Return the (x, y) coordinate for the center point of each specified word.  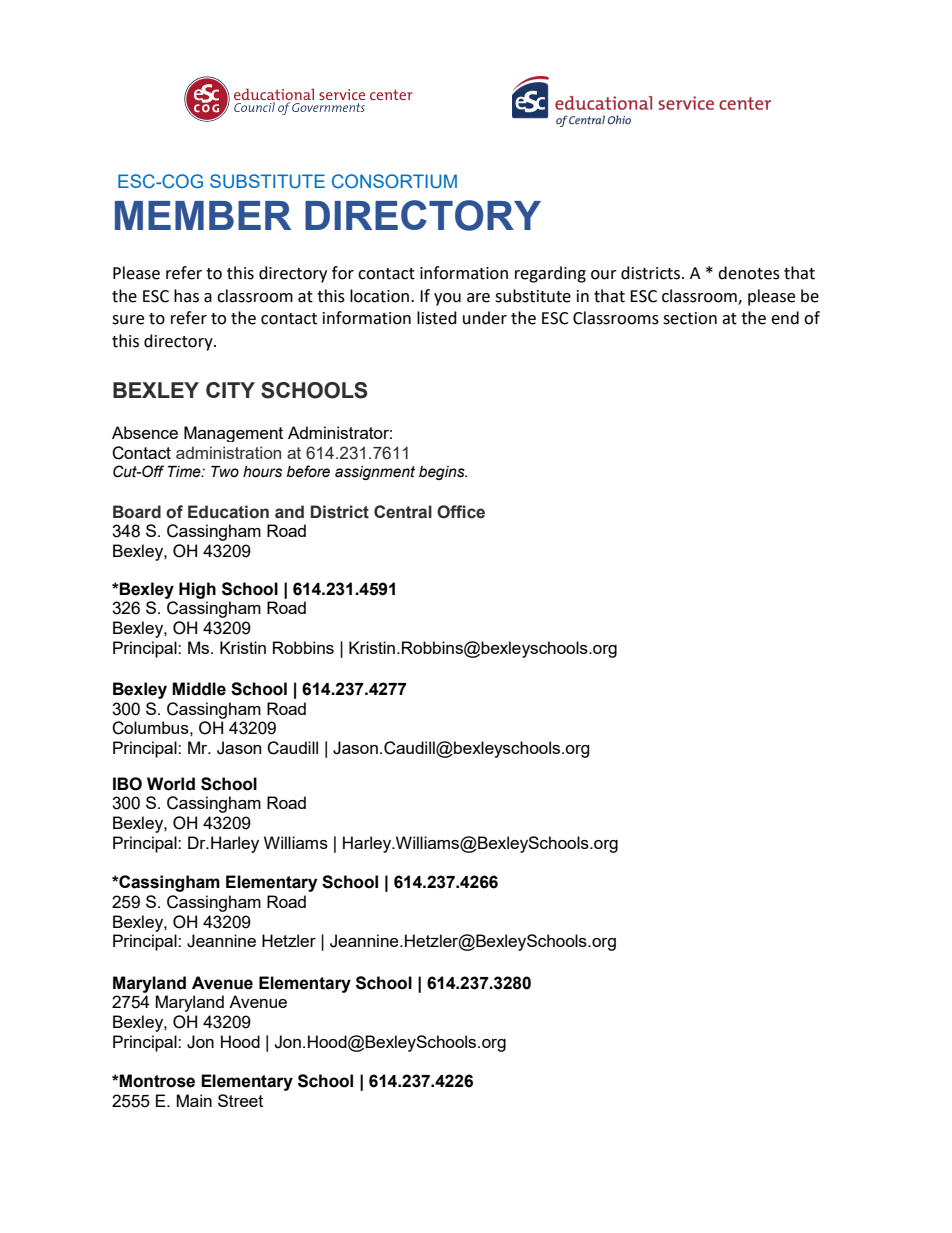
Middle (199, 689)
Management (233, 434)
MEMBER (203, 215)
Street (240, 1100)
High (197, 590)
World (171, 784)
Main (194, 1100)
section (690, 318)
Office (461, 512)
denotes (749, 273)
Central (403, 512)
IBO (127, 784)
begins (443, 473)
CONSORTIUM (394, 181)
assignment (375, 473)
